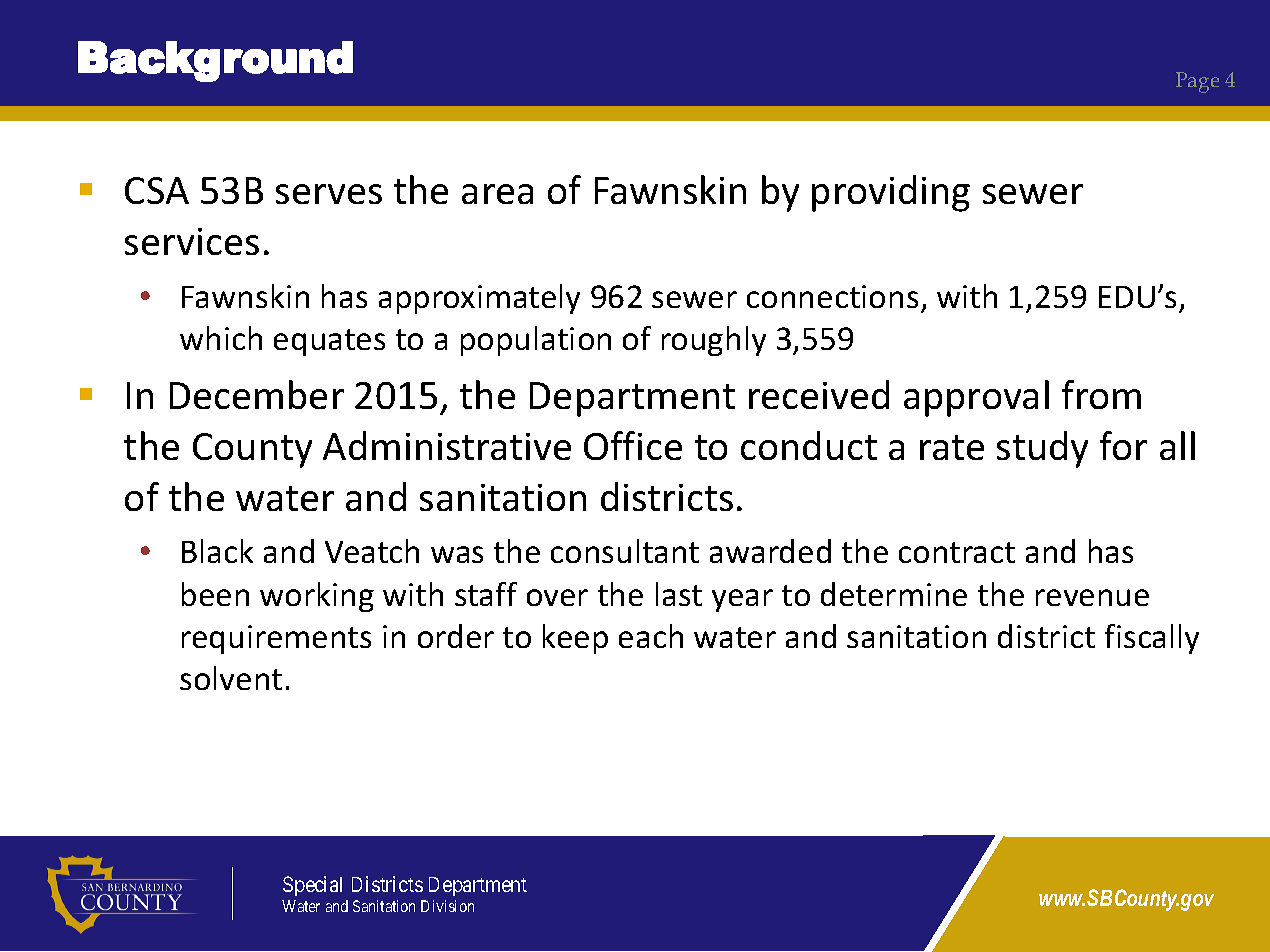 This screenshot has width=1270, height=952. I want to click on last, so click(679, 594).
